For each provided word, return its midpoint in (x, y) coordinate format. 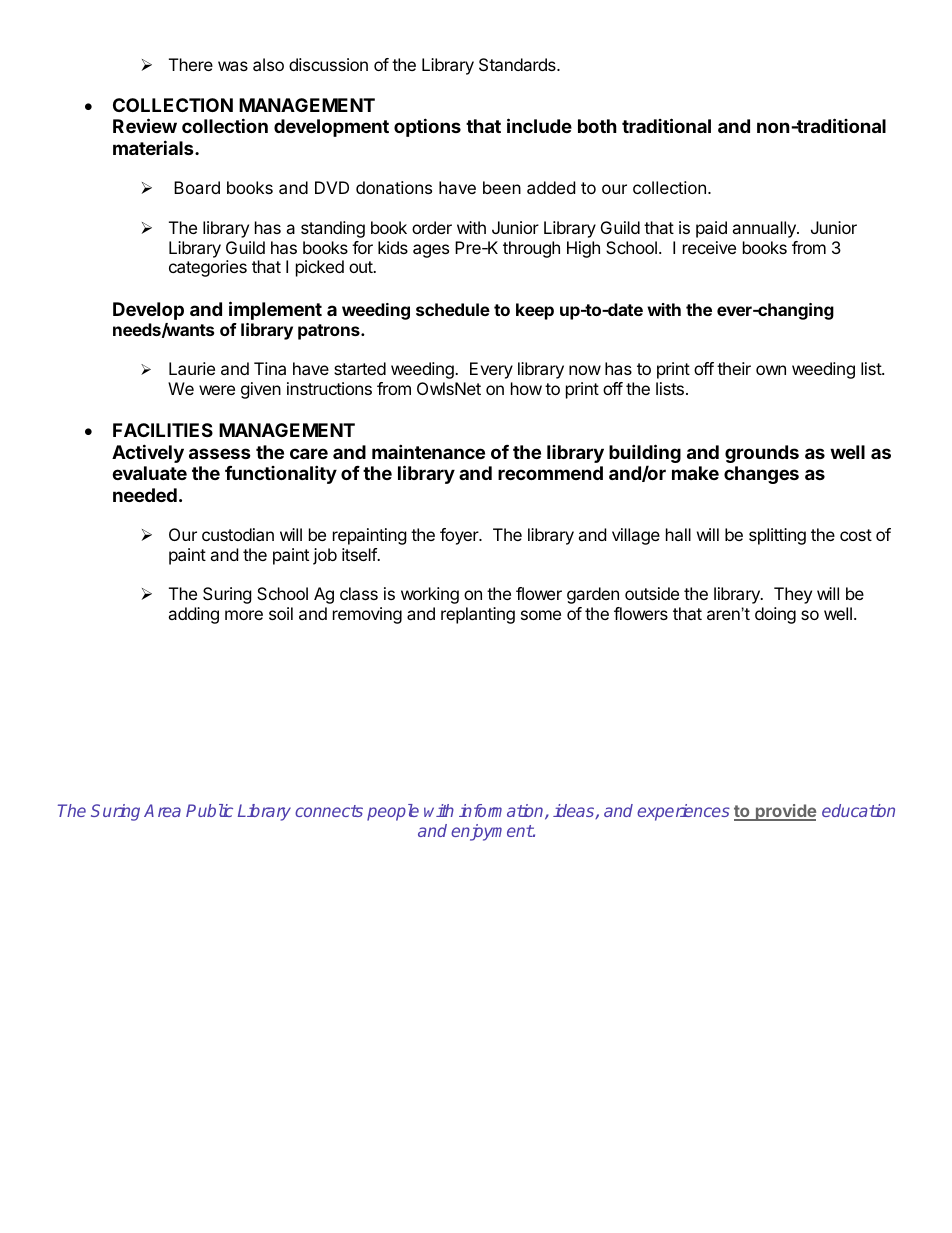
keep (535, 311)
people (393, 812)
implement (275, 310)
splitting (777, 536)
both (597, 126)
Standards (518, 64)
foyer (460, 536)
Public (209, 810)
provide (784, 812)
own (771, 370)
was (233, 66)
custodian (238, 534)
